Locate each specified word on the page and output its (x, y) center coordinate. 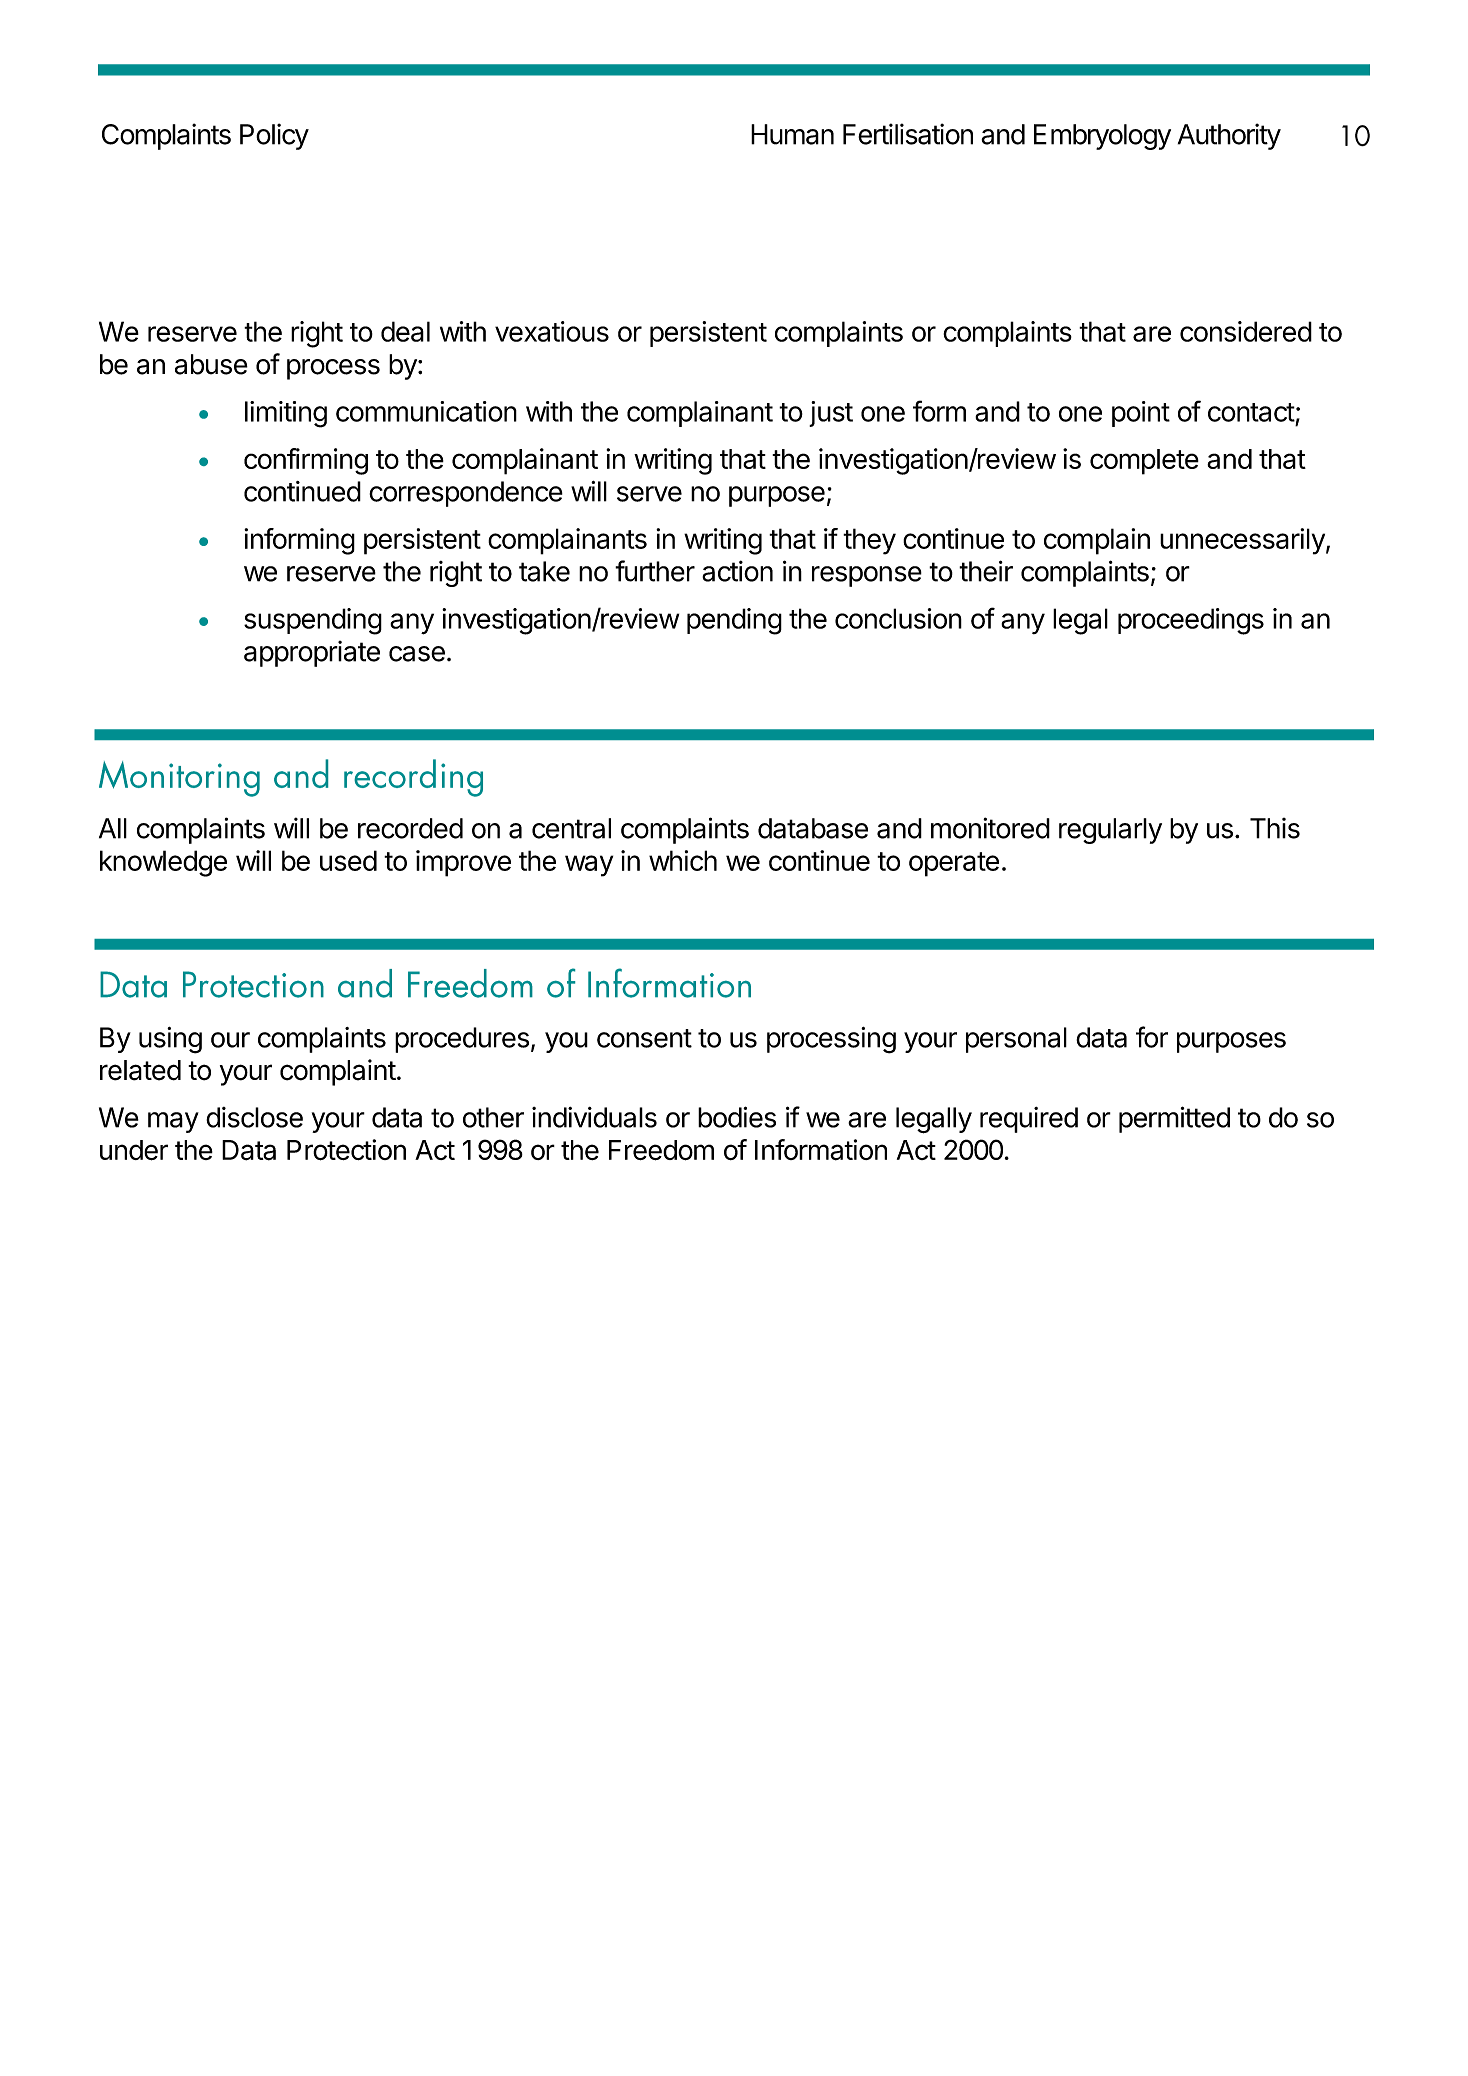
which (683, 860)
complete (1144, 462)
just (831, 414)
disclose (254, 1117)
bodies (737, 1117)
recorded (410, 828)
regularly (1110, 831)
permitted (1174, 1119)
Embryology (1102, 137)
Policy (274, 136)
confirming (306, 461)
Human (792, 134)
